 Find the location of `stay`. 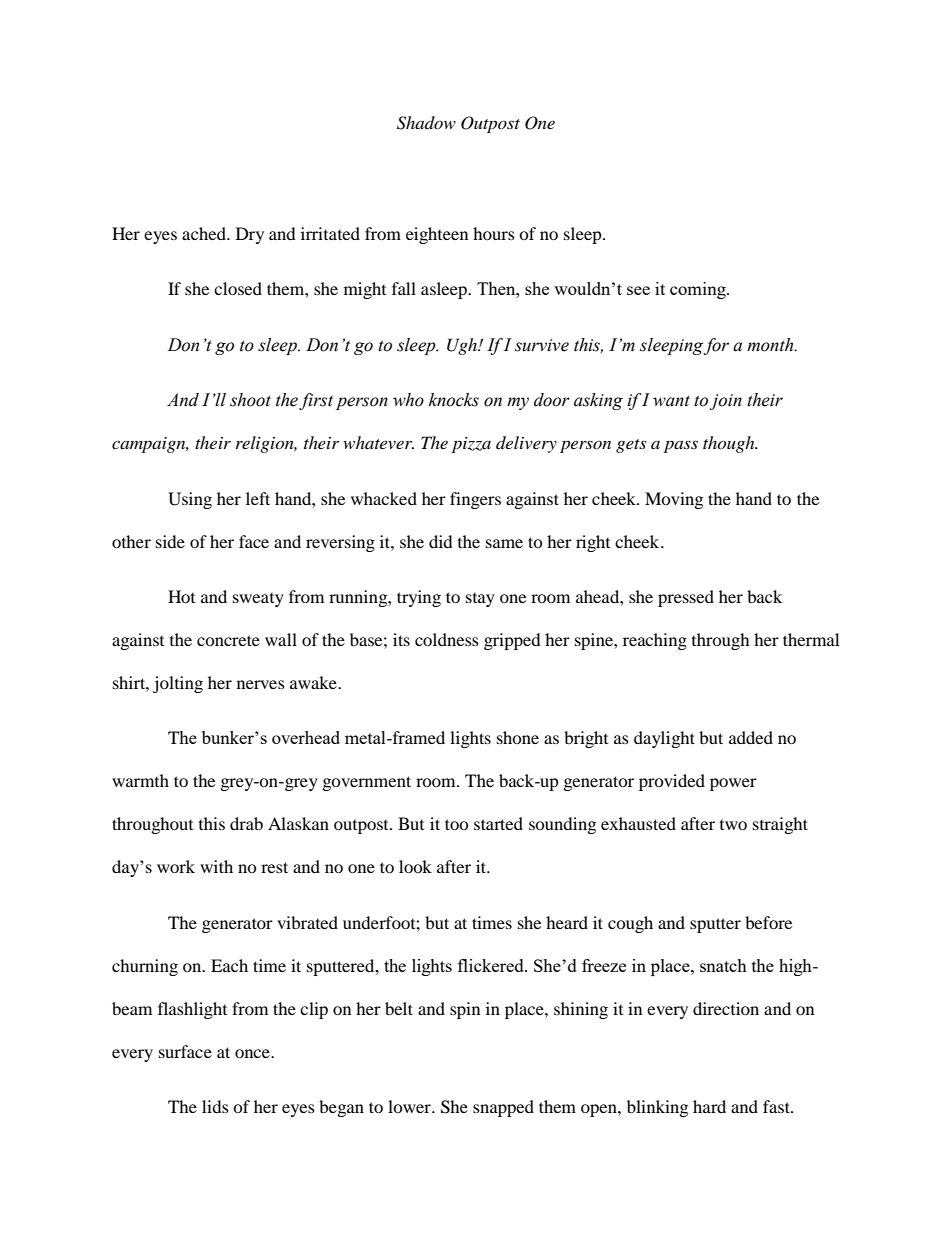

stay is located at coordinates (480, 600).
